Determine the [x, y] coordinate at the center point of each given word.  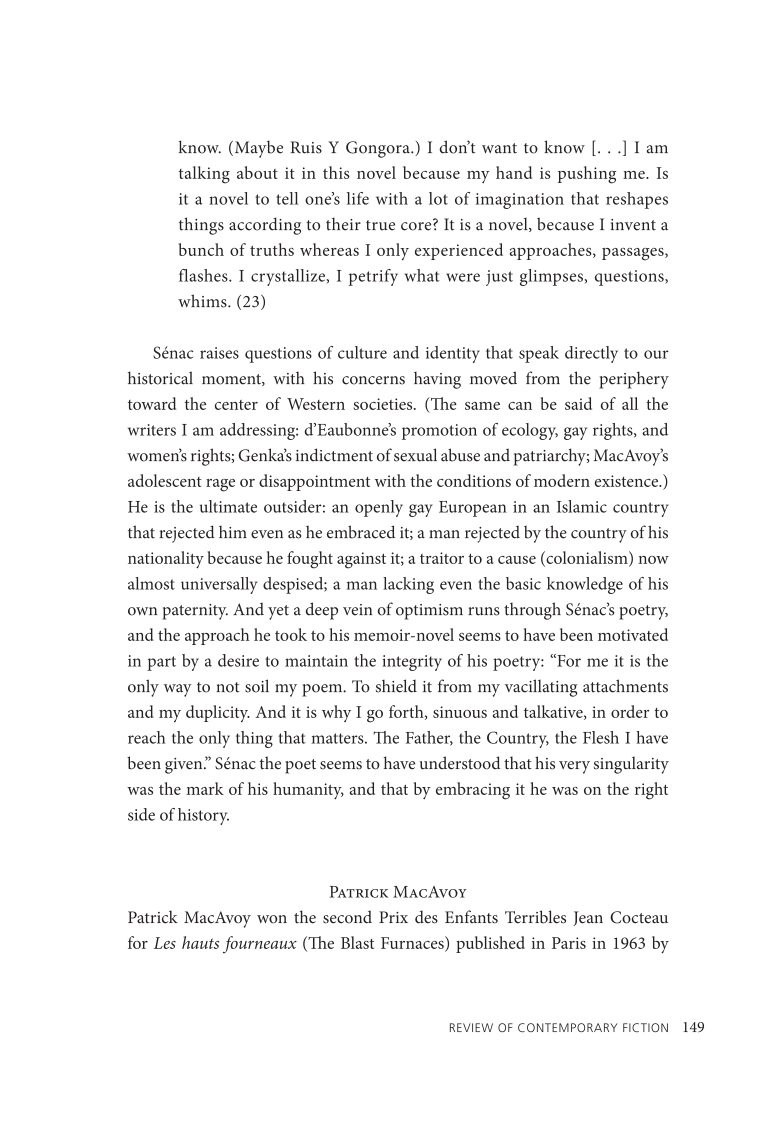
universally [219, 585]
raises [219, 353]
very [574, 767]
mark [205, 788]
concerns [373, 380]
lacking [408, 585]
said [578, 403]
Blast [357, 942]
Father [429, 738]
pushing [587, 175]
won [272, 919]
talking [204, 175]
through [532, 611]
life [358, 198]
